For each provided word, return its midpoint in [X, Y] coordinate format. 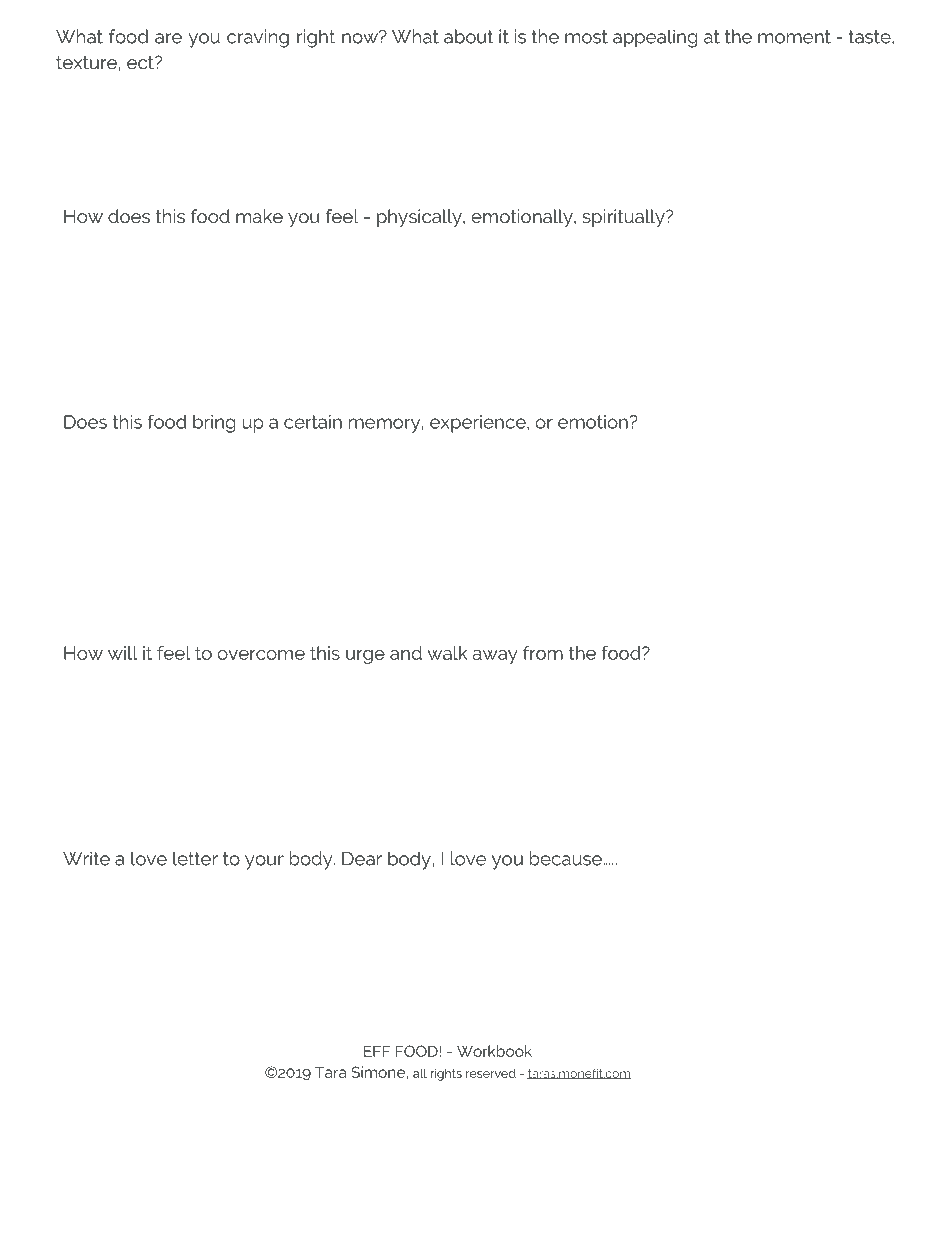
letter [195, 858]
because [567, 858]
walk [447, 653]
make [259, 216]
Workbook [494, 1051]
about [468, 36]
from [543, 653]
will [122, 653]
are [168, 38]
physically [420, 218]
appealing [655, 38]
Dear [362, 859]
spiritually [624, 218]
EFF [377, 1051]
